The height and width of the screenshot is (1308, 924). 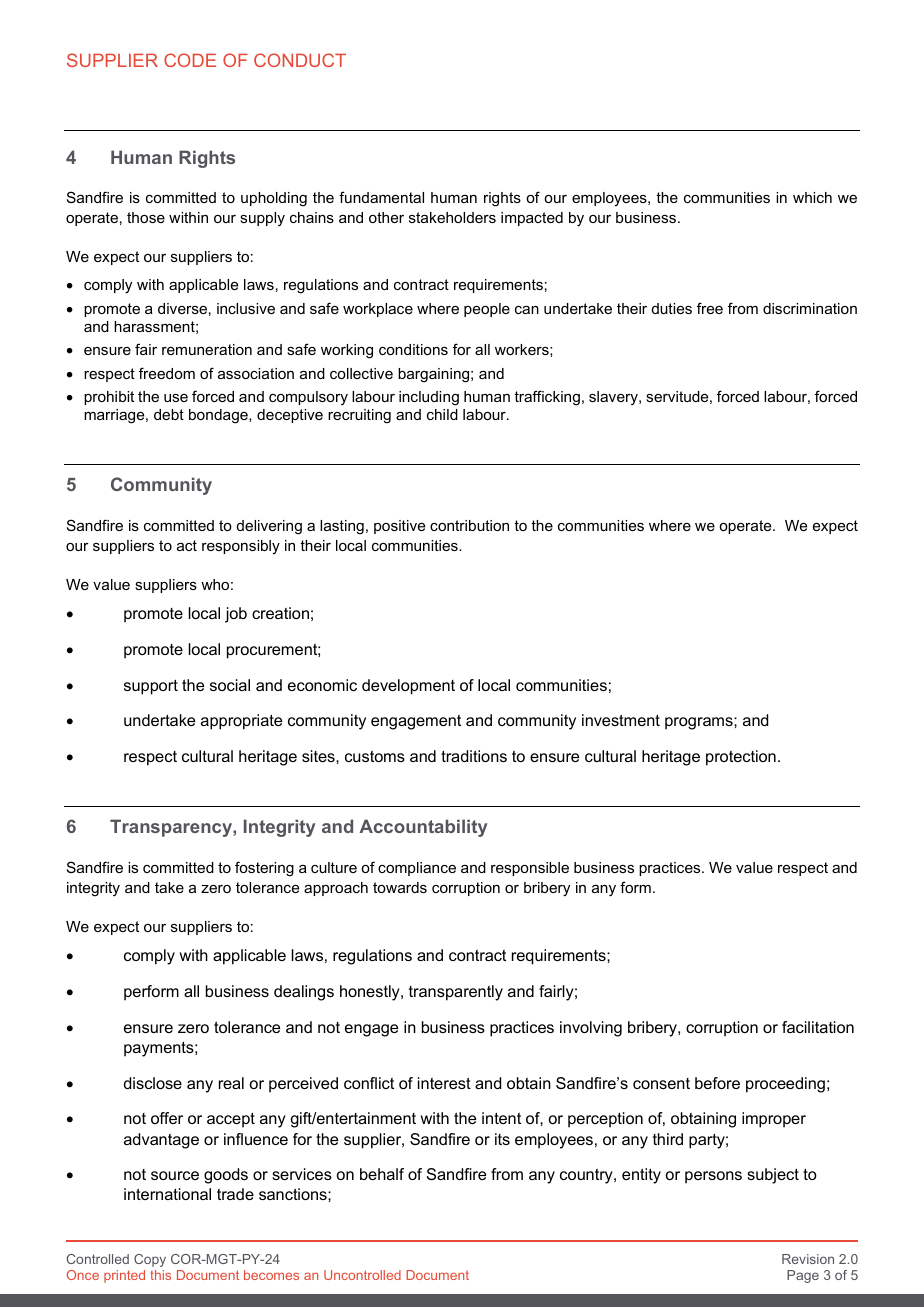 What do you see at coordinates (408, 687) in the screenshot?
I see `development` at bounding box center [408, 687].
